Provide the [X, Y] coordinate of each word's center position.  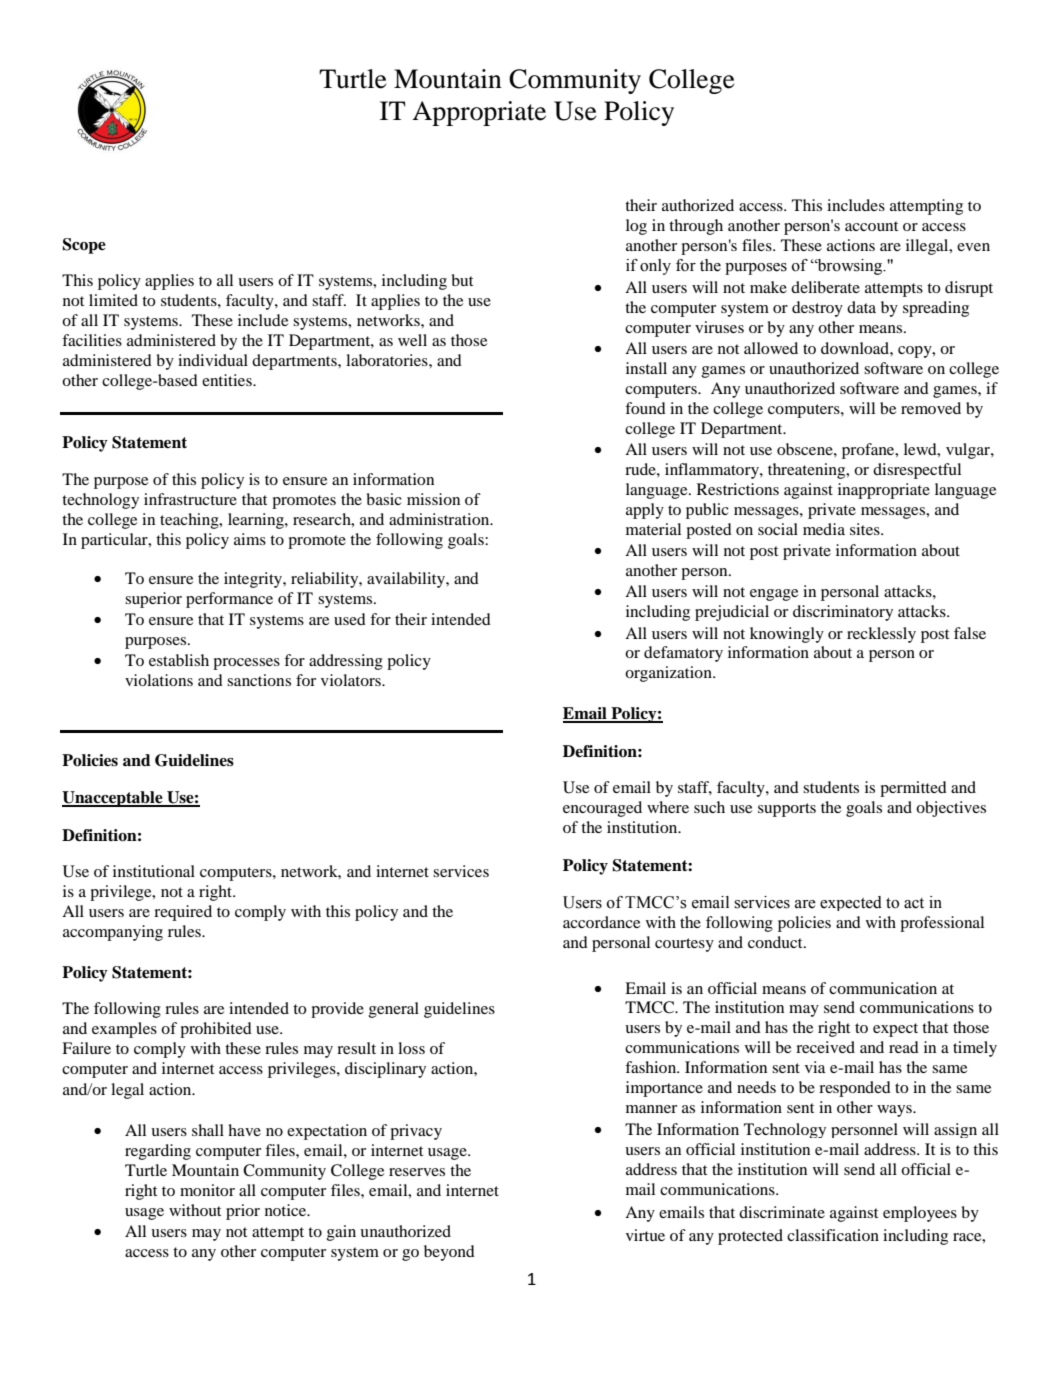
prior [243, 1212]
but [462, 280]
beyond [449, 1253]
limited [113, 300]
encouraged [602, 809]
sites [866, 529]
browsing [850, 267]
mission [433, 499]
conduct [776, 942]
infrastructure [190, 499]
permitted [913, 789]
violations [159, 680]
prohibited [216, 1030]
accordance [601, 922]
